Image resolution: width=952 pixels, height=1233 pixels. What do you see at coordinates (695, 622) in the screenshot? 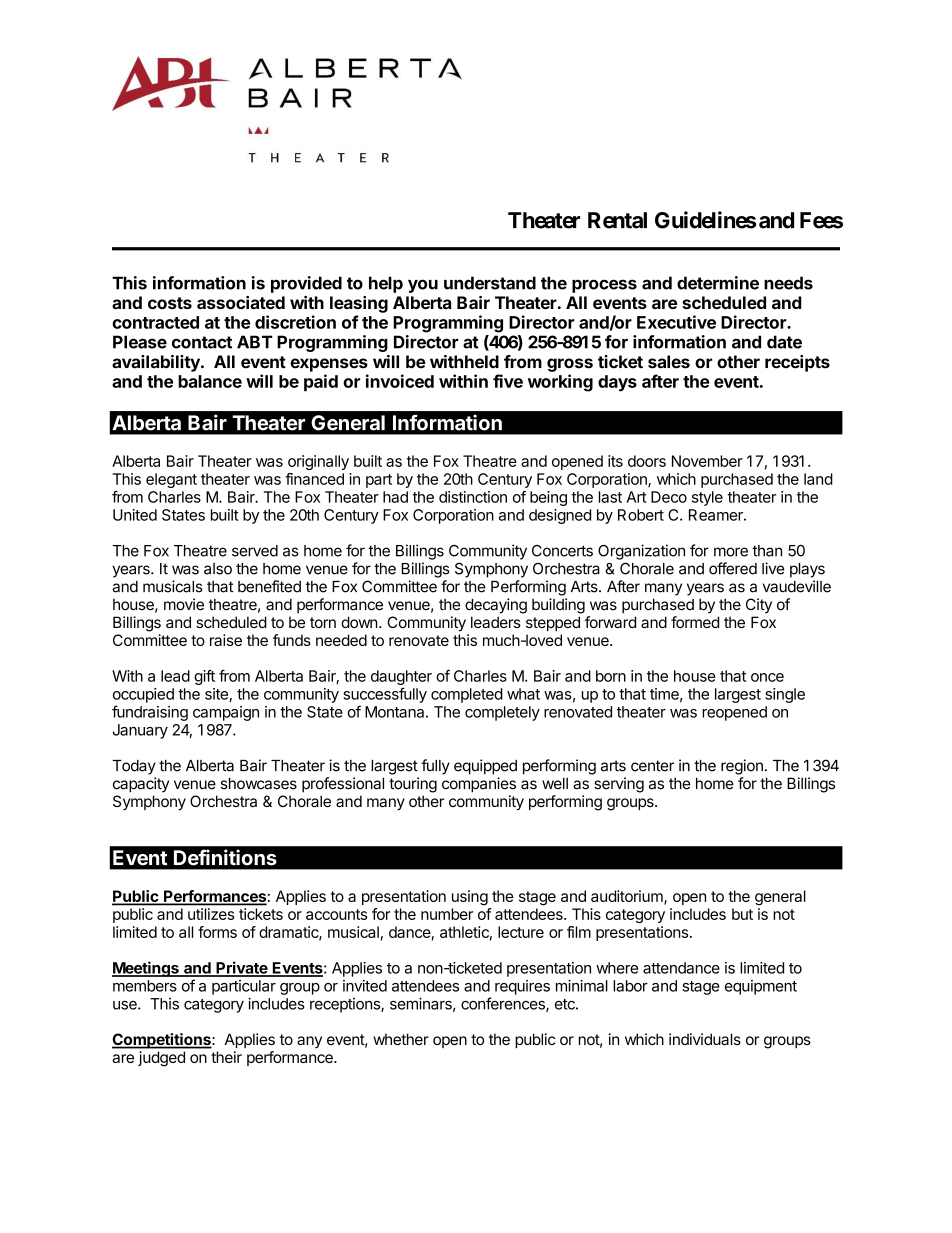
I see `formed` at bounding box center [695, 622].
